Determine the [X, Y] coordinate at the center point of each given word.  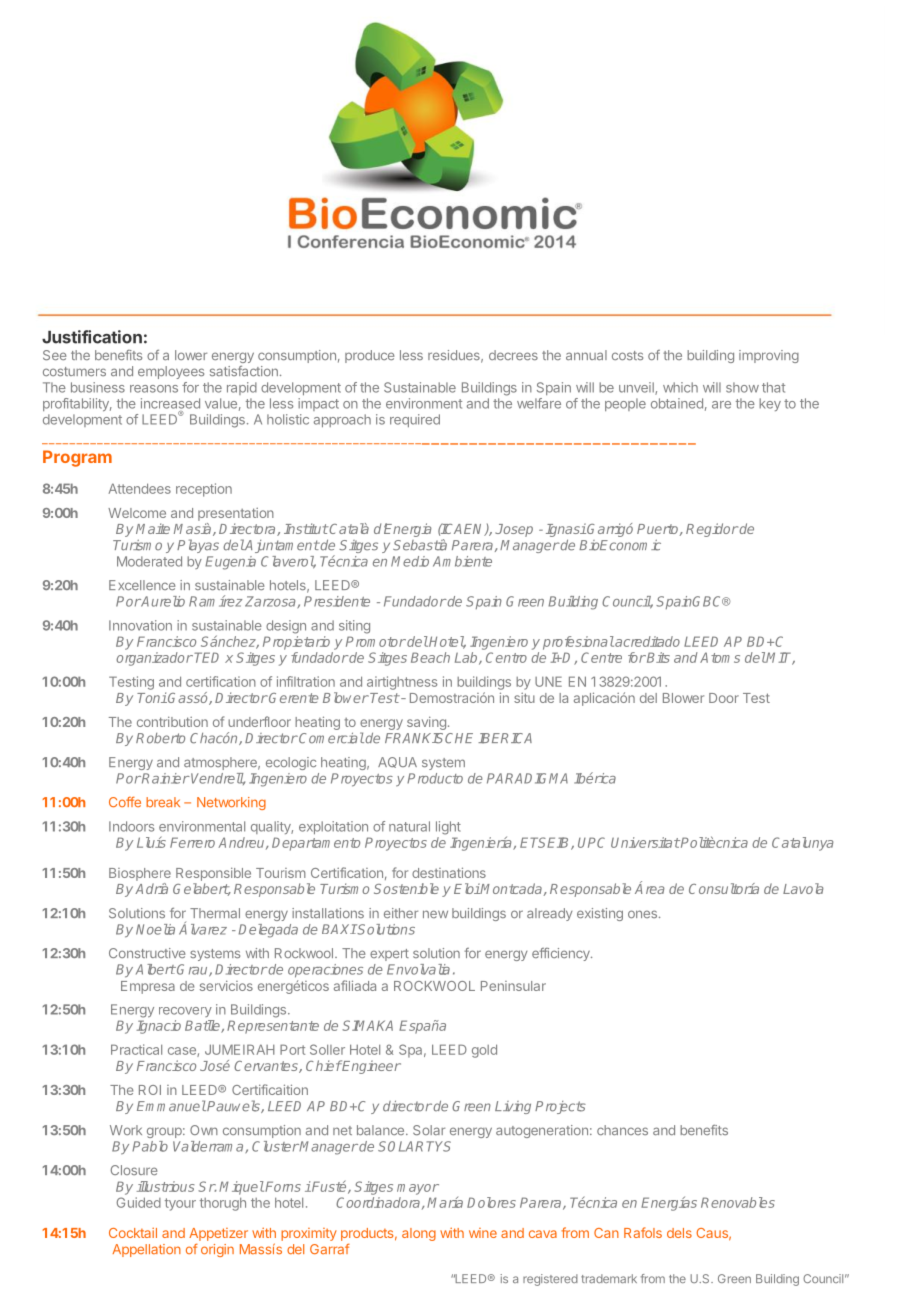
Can [606, 1233]
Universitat [645, 842]
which [680, 387]
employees [171, 372]
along [419, 1234]
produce [370, 356]
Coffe [125, 801]
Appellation [146, 1250]
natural [409, 826]
